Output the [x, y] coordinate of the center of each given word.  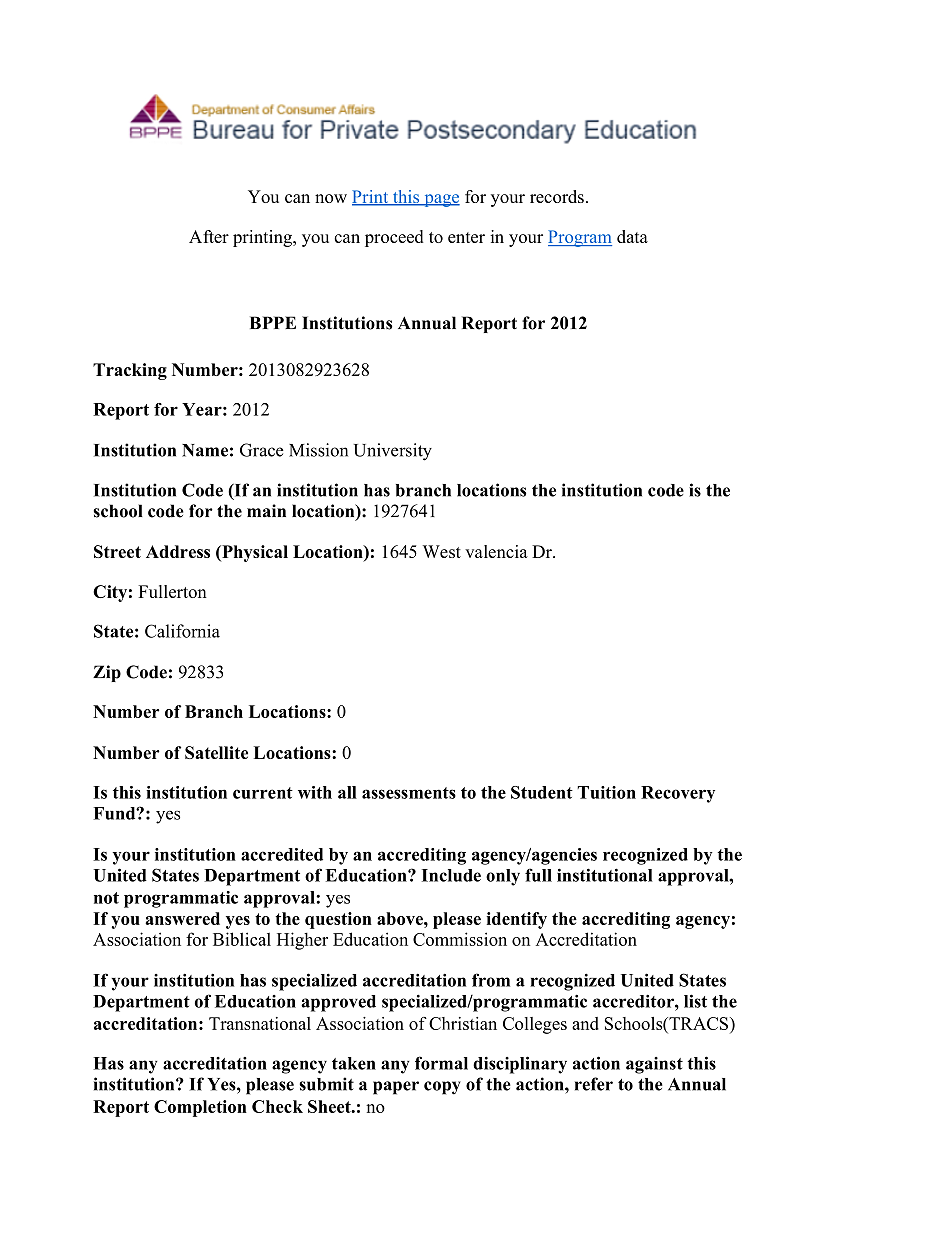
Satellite [216, 752]
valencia [496, 551]
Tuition [606, 792]
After [209, 236]
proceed [394, 238]
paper [396, 1088]
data [632, 236]
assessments [409, 793]
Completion [200, 1108]
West [442, 551]
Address [178, 551]
